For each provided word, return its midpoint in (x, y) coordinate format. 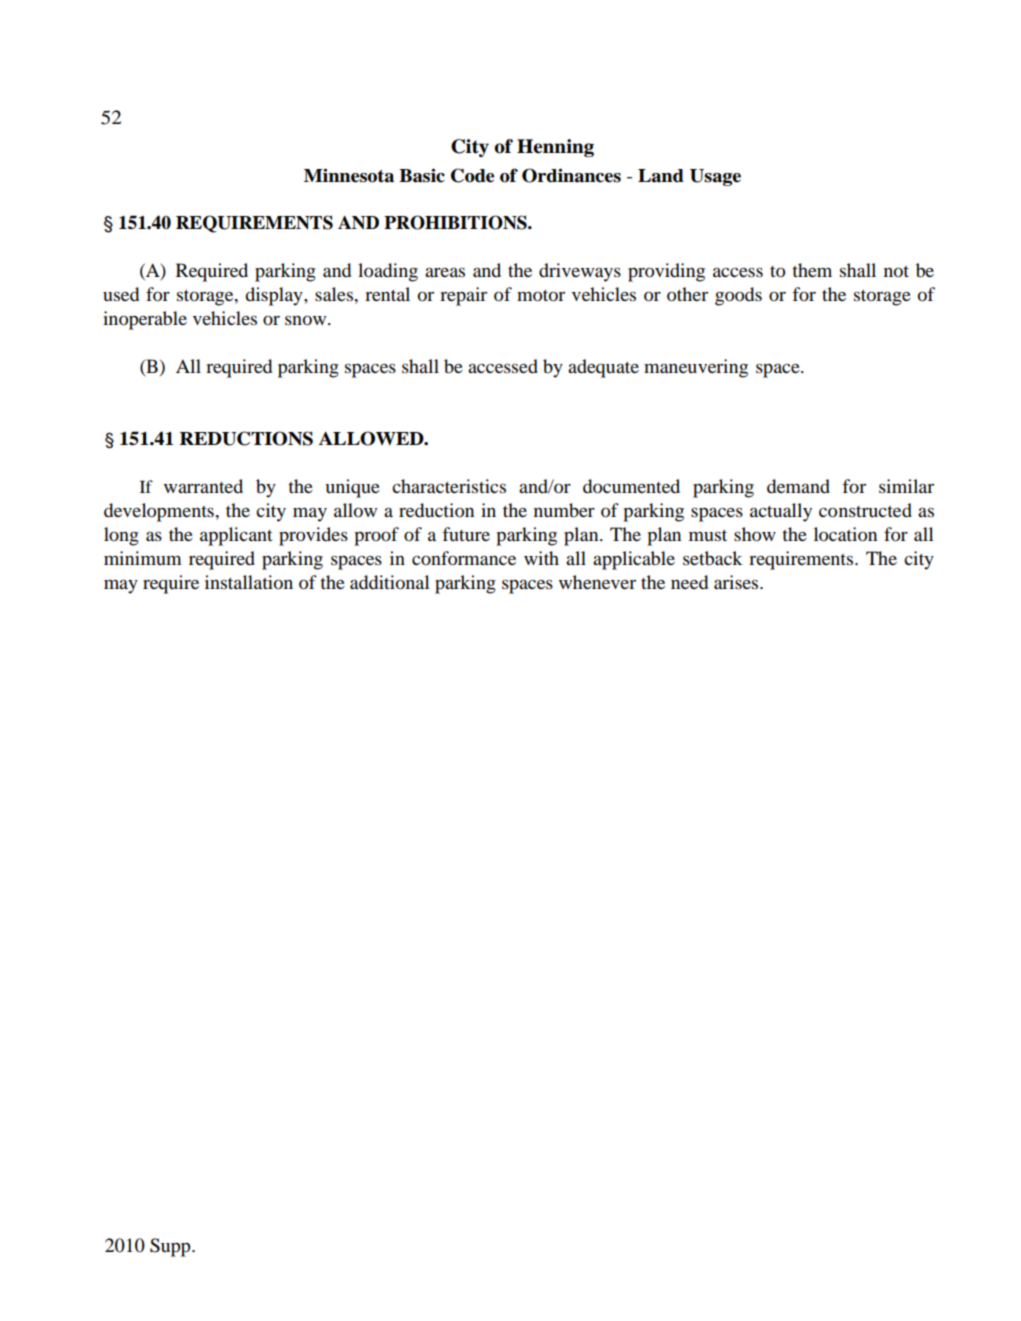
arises (737, 582)
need (689, 582)
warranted (203, 486)
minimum (143, 558)
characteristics (449, 486)
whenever (597, 582)
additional (390, 582)
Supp (171, 1247)
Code (472, 175)
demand (798, 486)
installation (249, 582)
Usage (715, 177)
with (541, 558)
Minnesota (349, 175)
